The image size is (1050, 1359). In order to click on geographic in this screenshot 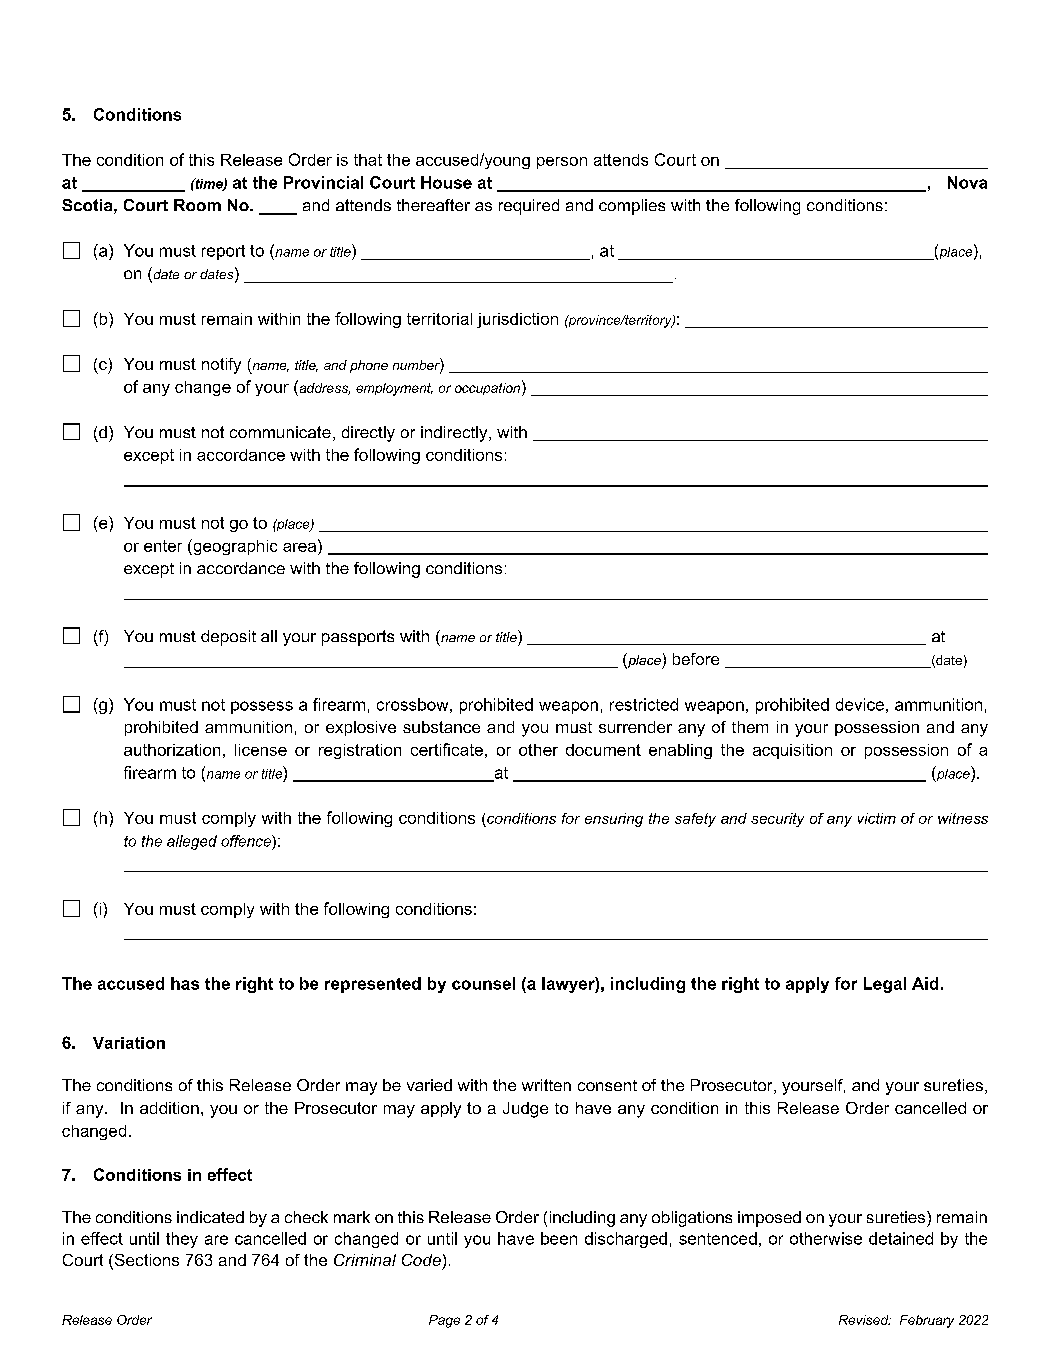, I will do `click(234, 547)`.
